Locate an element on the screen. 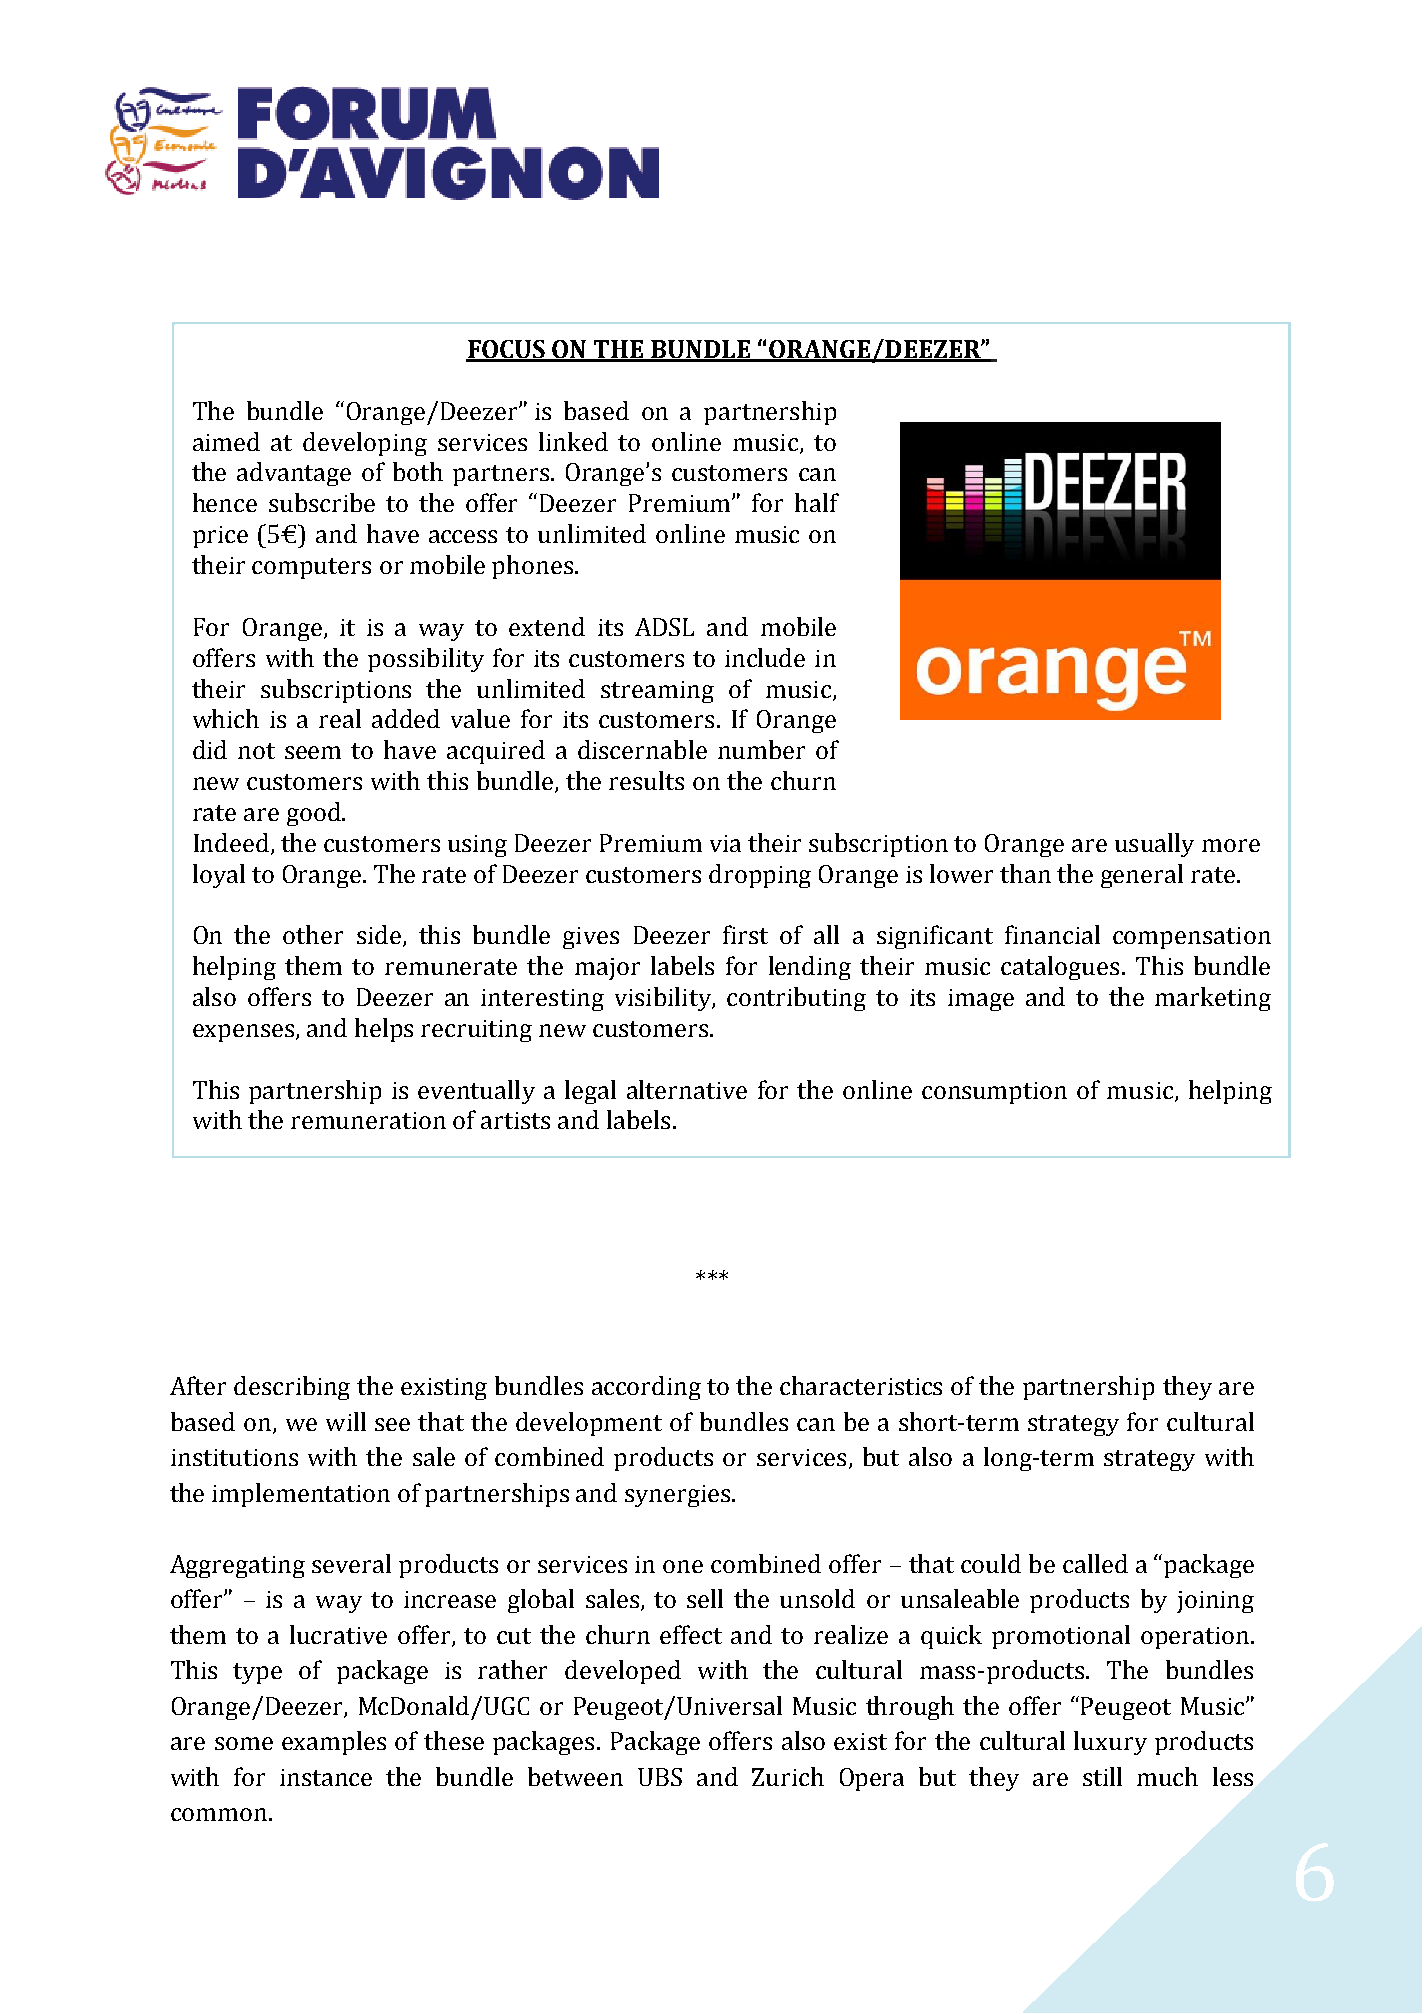  developing is located at coordinates (365, 444).
